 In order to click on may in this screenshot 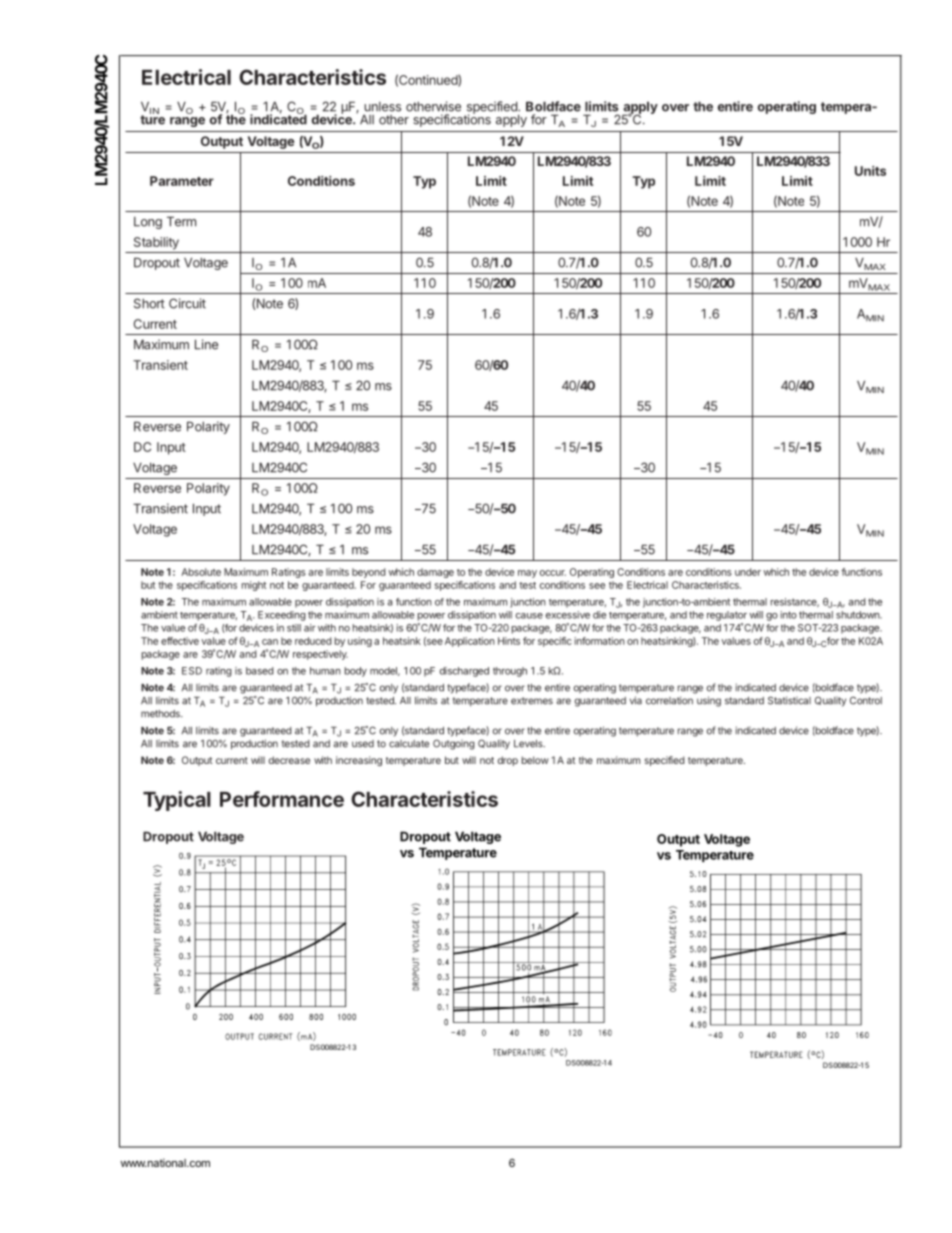, I will do `click(527, 574)`.
